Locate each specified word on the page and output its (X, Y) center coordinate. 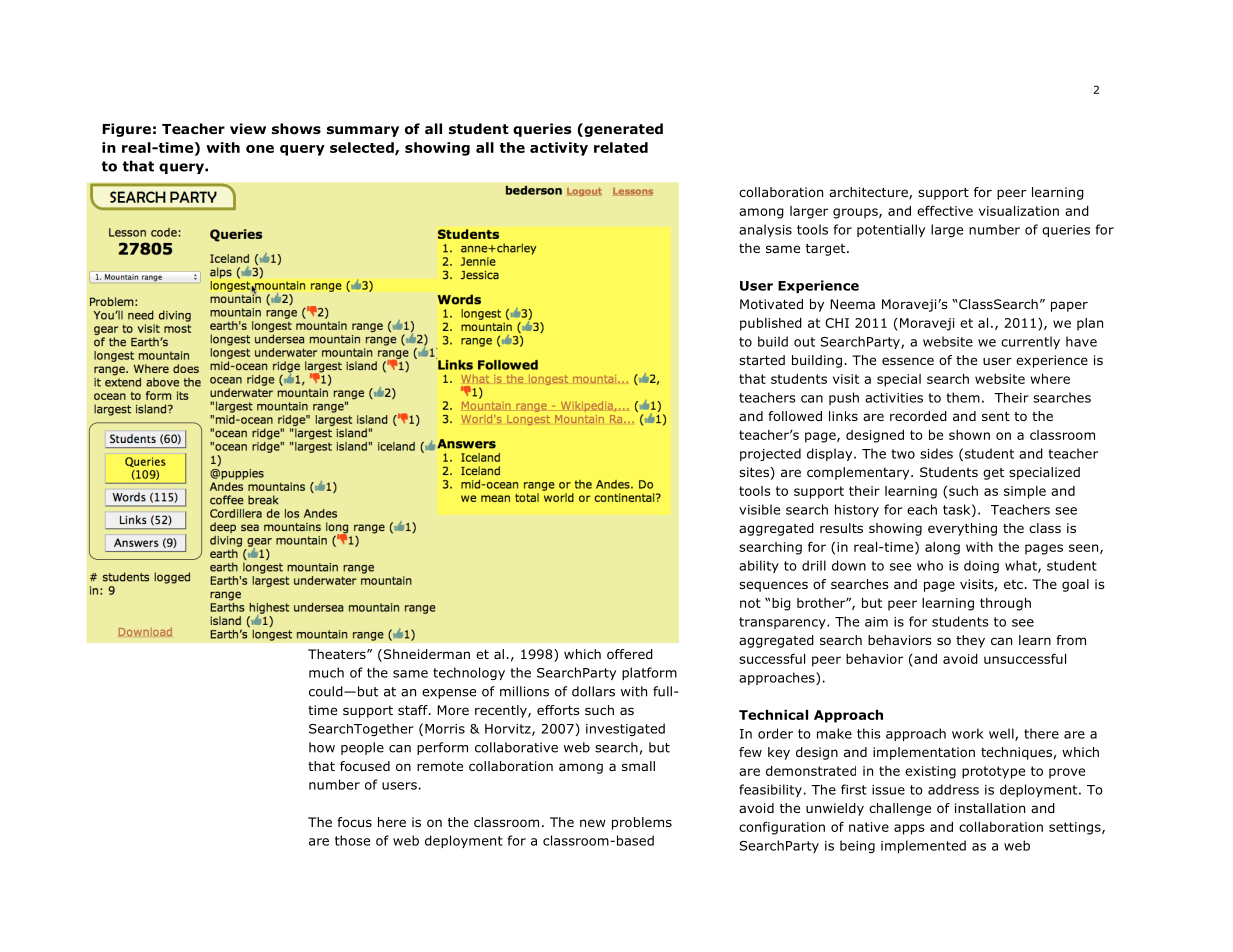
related (621, 147)
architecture (869, 193)
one (260, 149)
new (593, 823)
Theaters (338, 654)
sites (755, 473)
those (352, 840)
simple (1025, 492)
